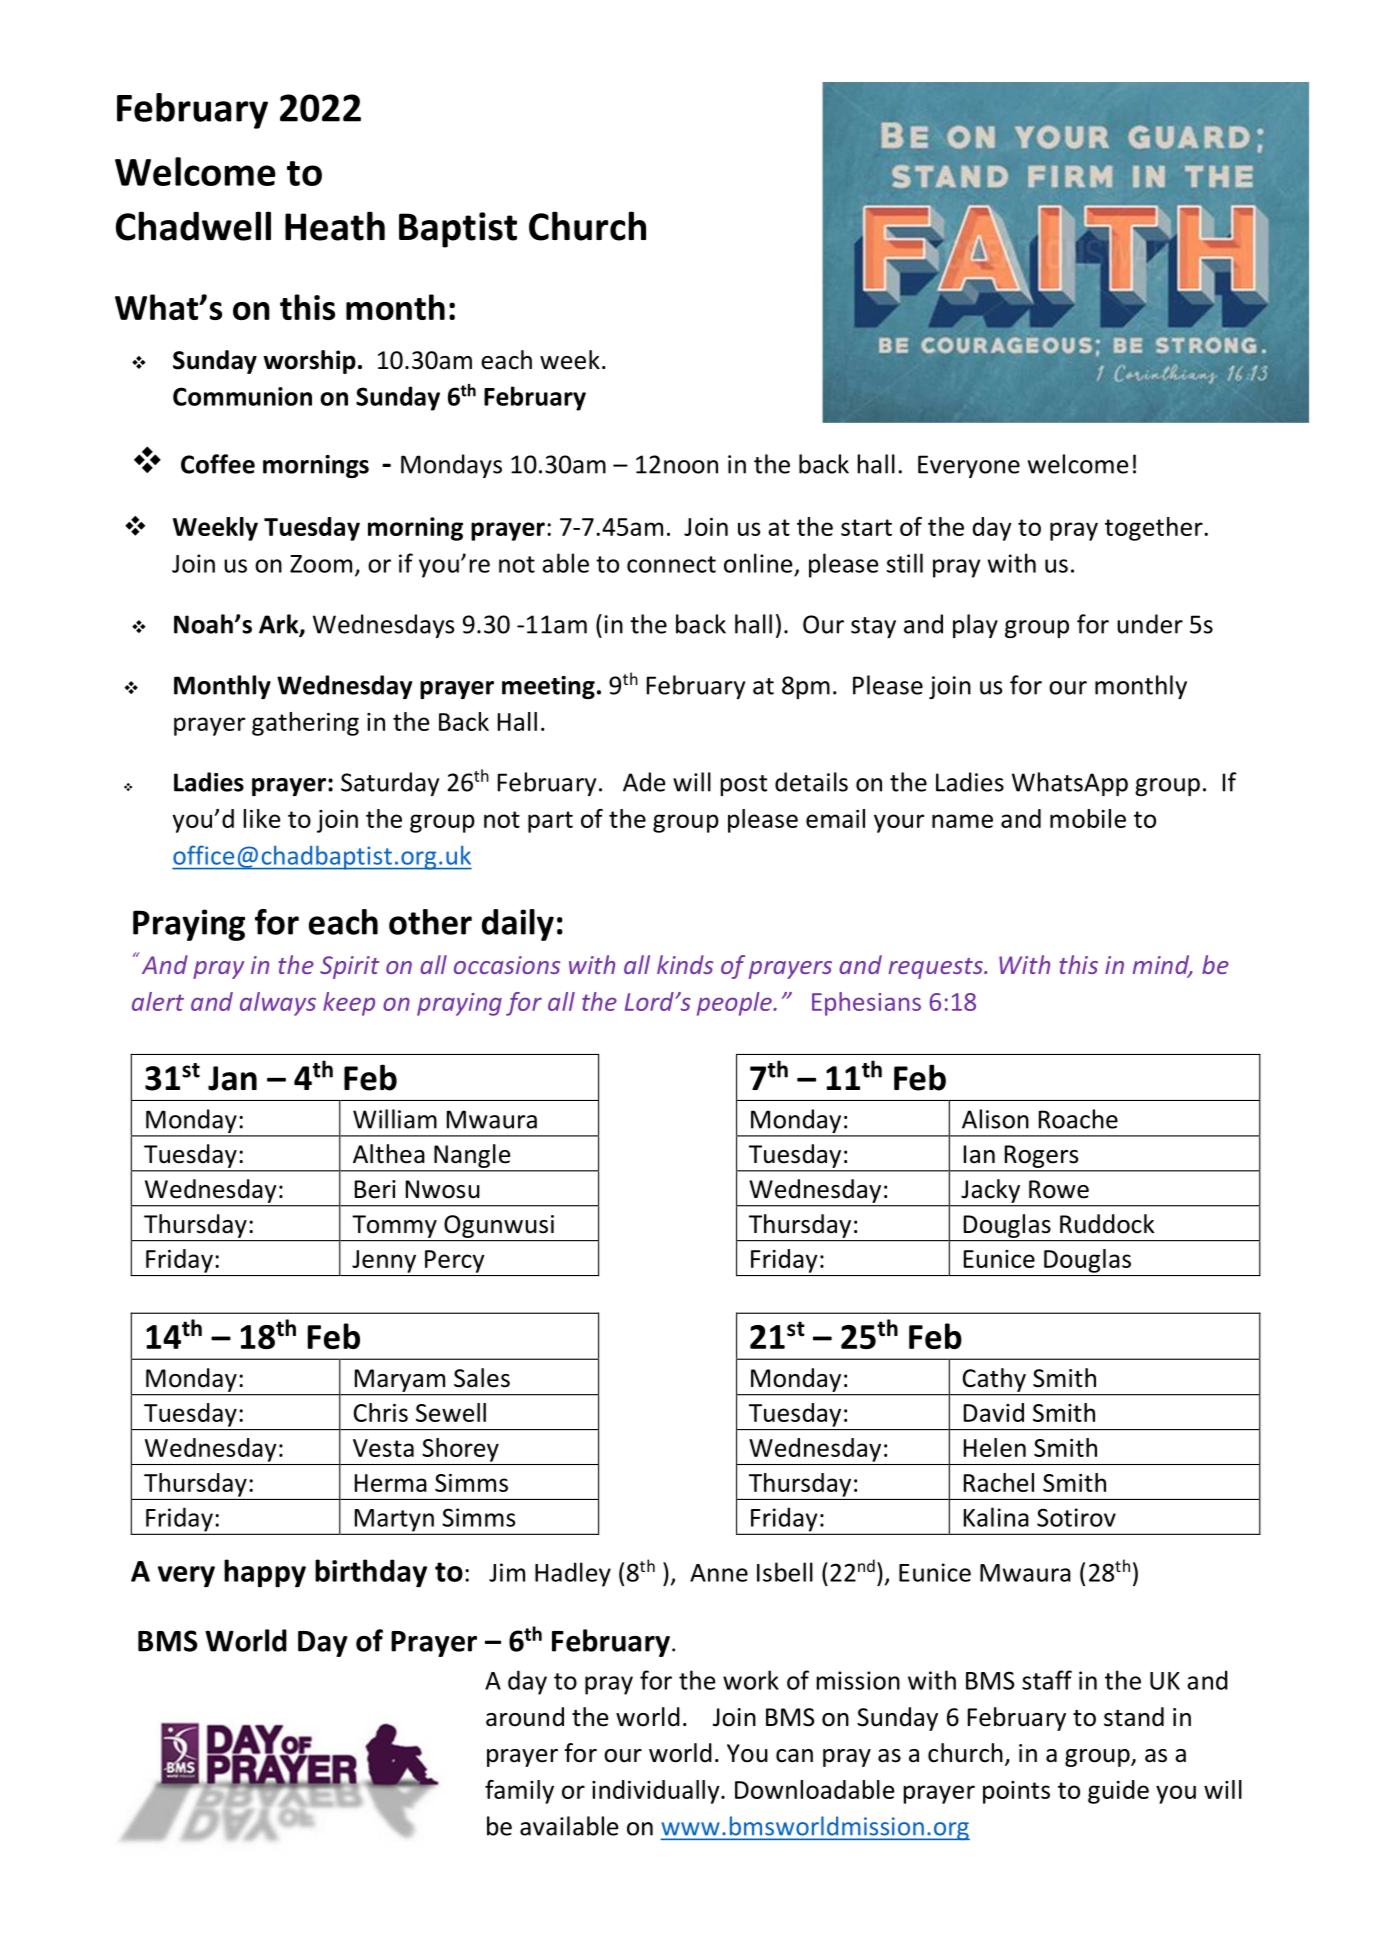 The width and height of the document is (1374, 1944). What do you see at coordinates (671, 564) in the document?
I see `connect` at bounding box center [671, 564].
